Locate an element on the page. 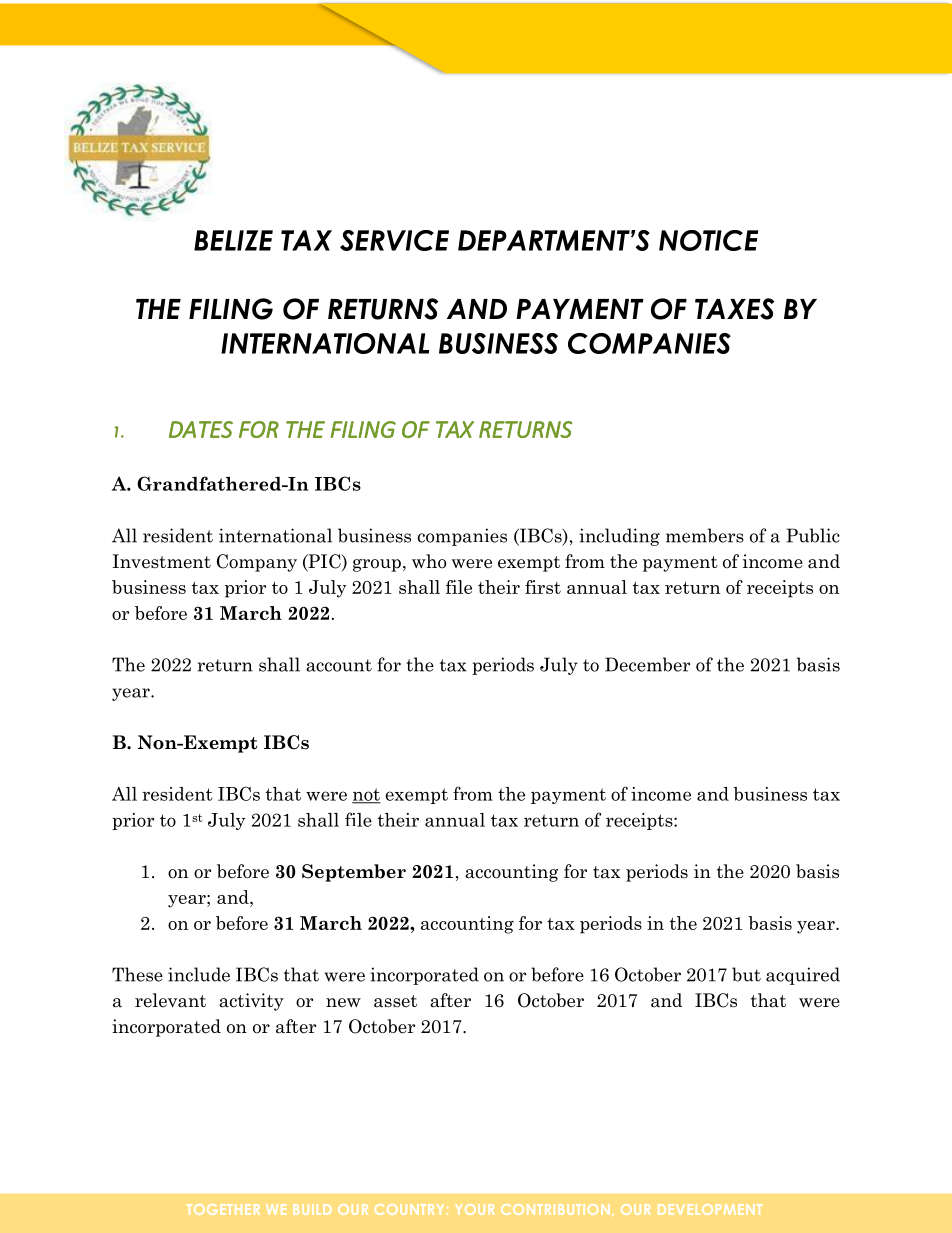 The height and width of the image is (1233, 952). BELIZE is located at coordinates (233, 240).
